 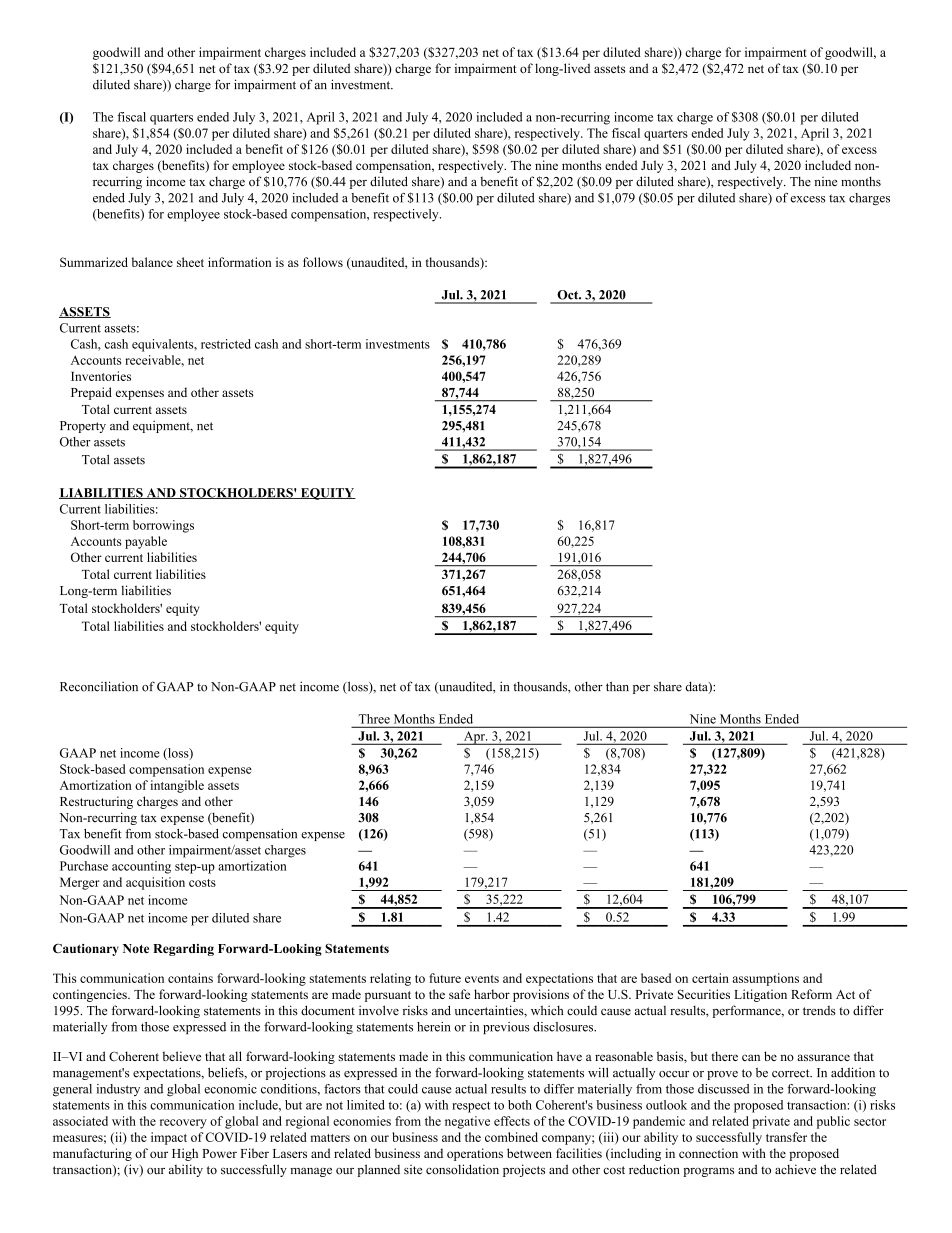 I want to click on impact, so click(x=169, y=1138).
